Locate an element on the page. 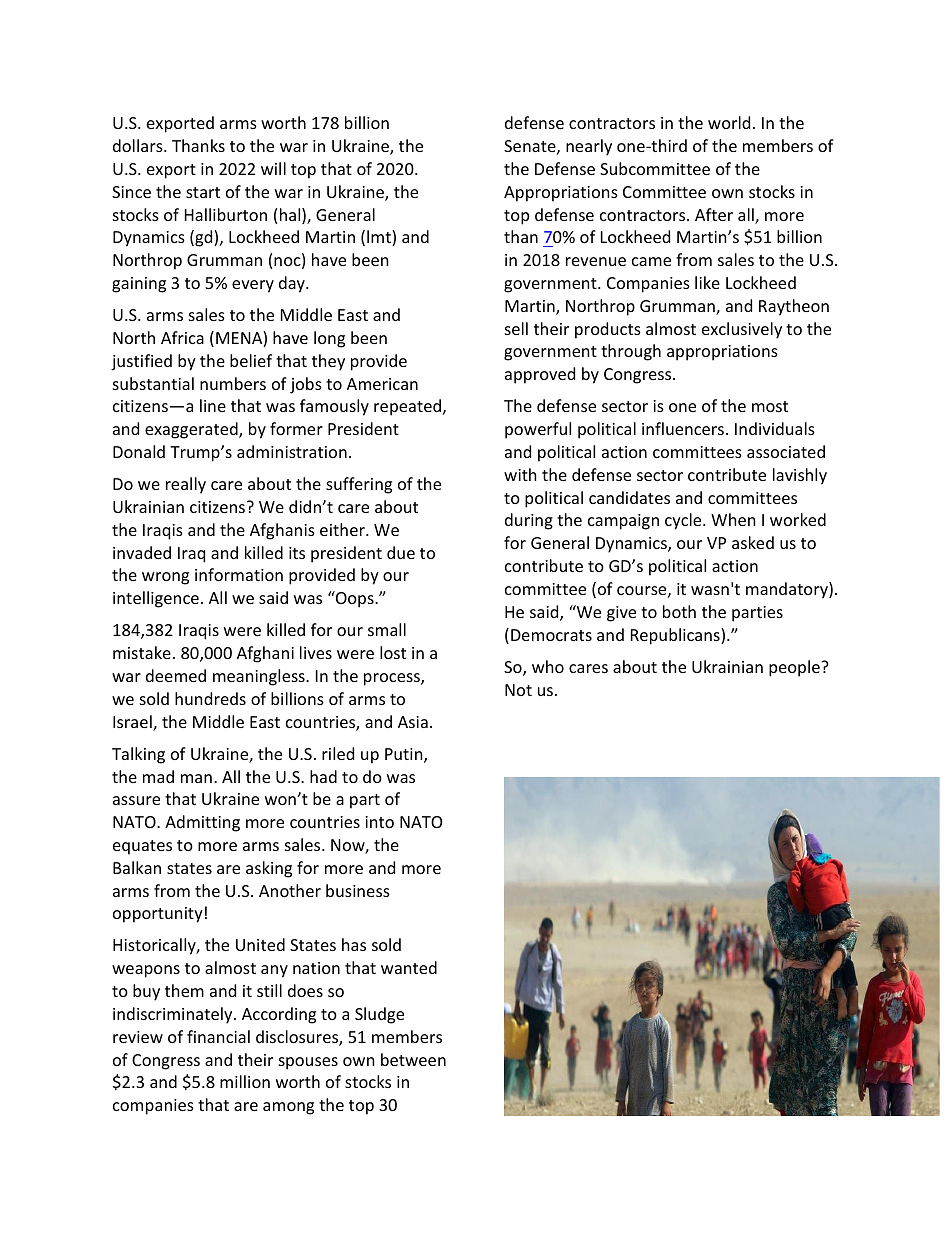 The height and width of the page is (1233, 952). million is located at coordinates (245, 1081).
